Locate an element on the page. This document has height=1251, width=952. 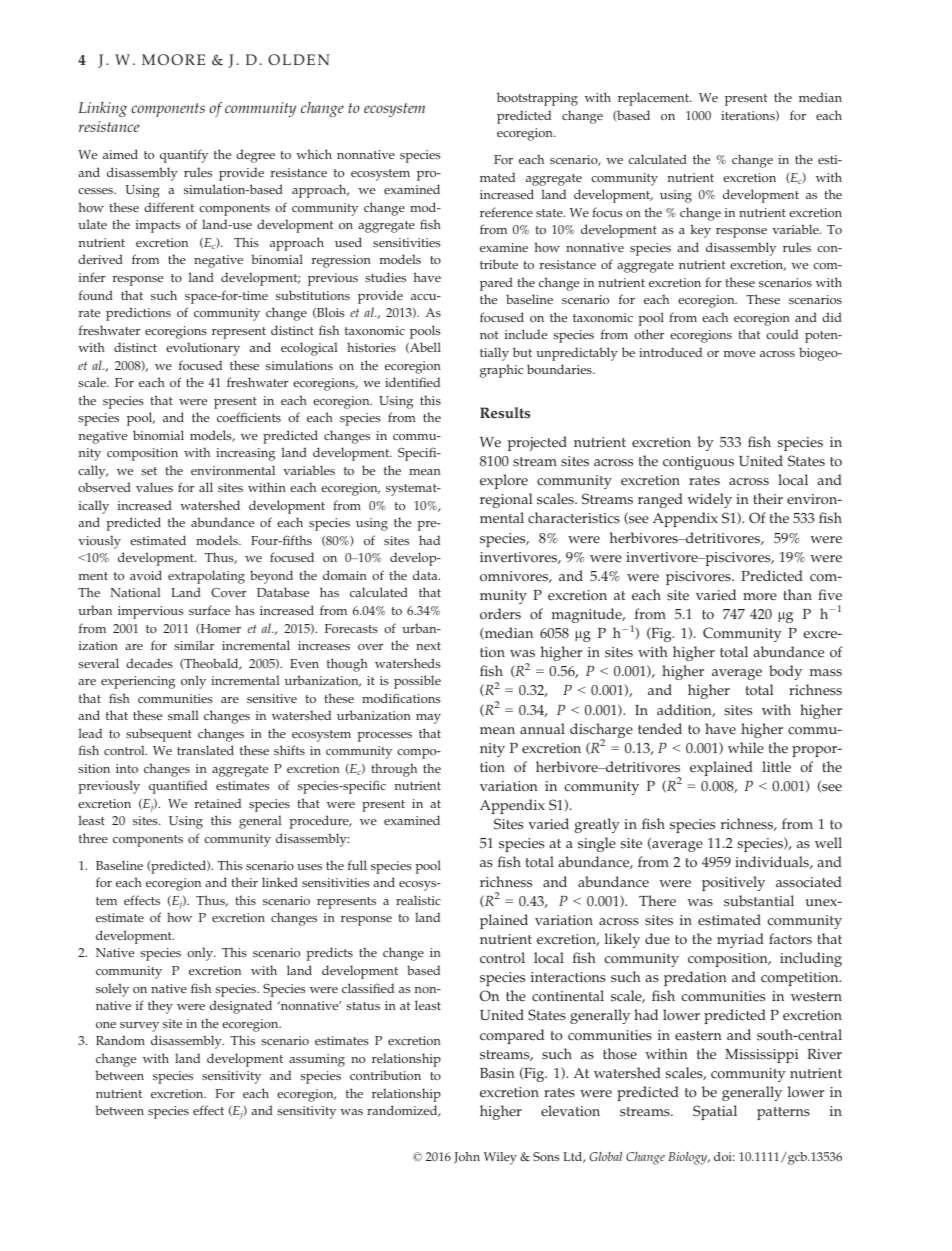
MOORE is located at coordinates (173, 59).
